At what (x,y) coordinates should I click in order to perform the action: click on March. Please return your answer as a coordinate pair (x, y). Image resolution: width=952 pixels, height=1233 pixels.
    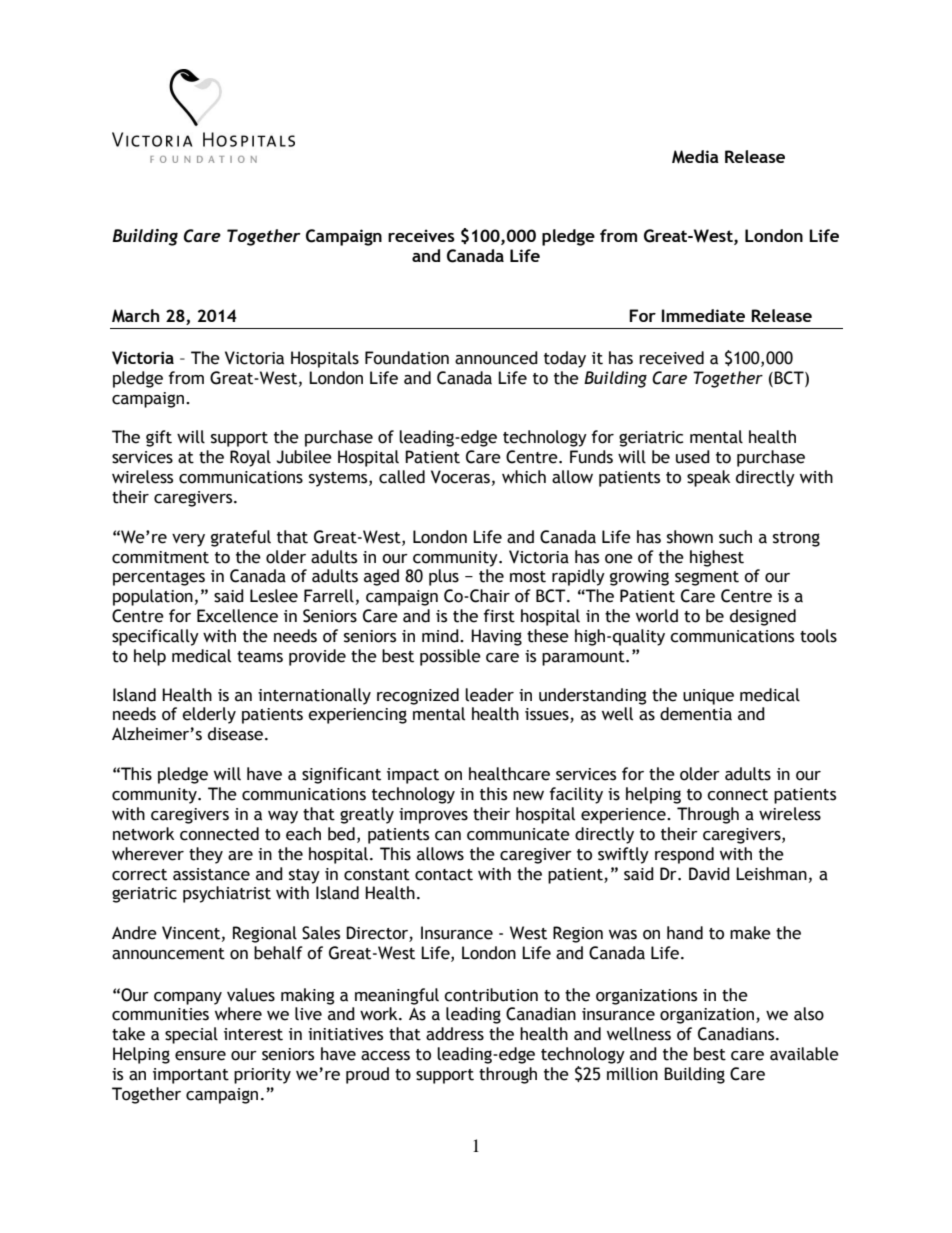
    Looking at the image, I should click on (135, 316).
